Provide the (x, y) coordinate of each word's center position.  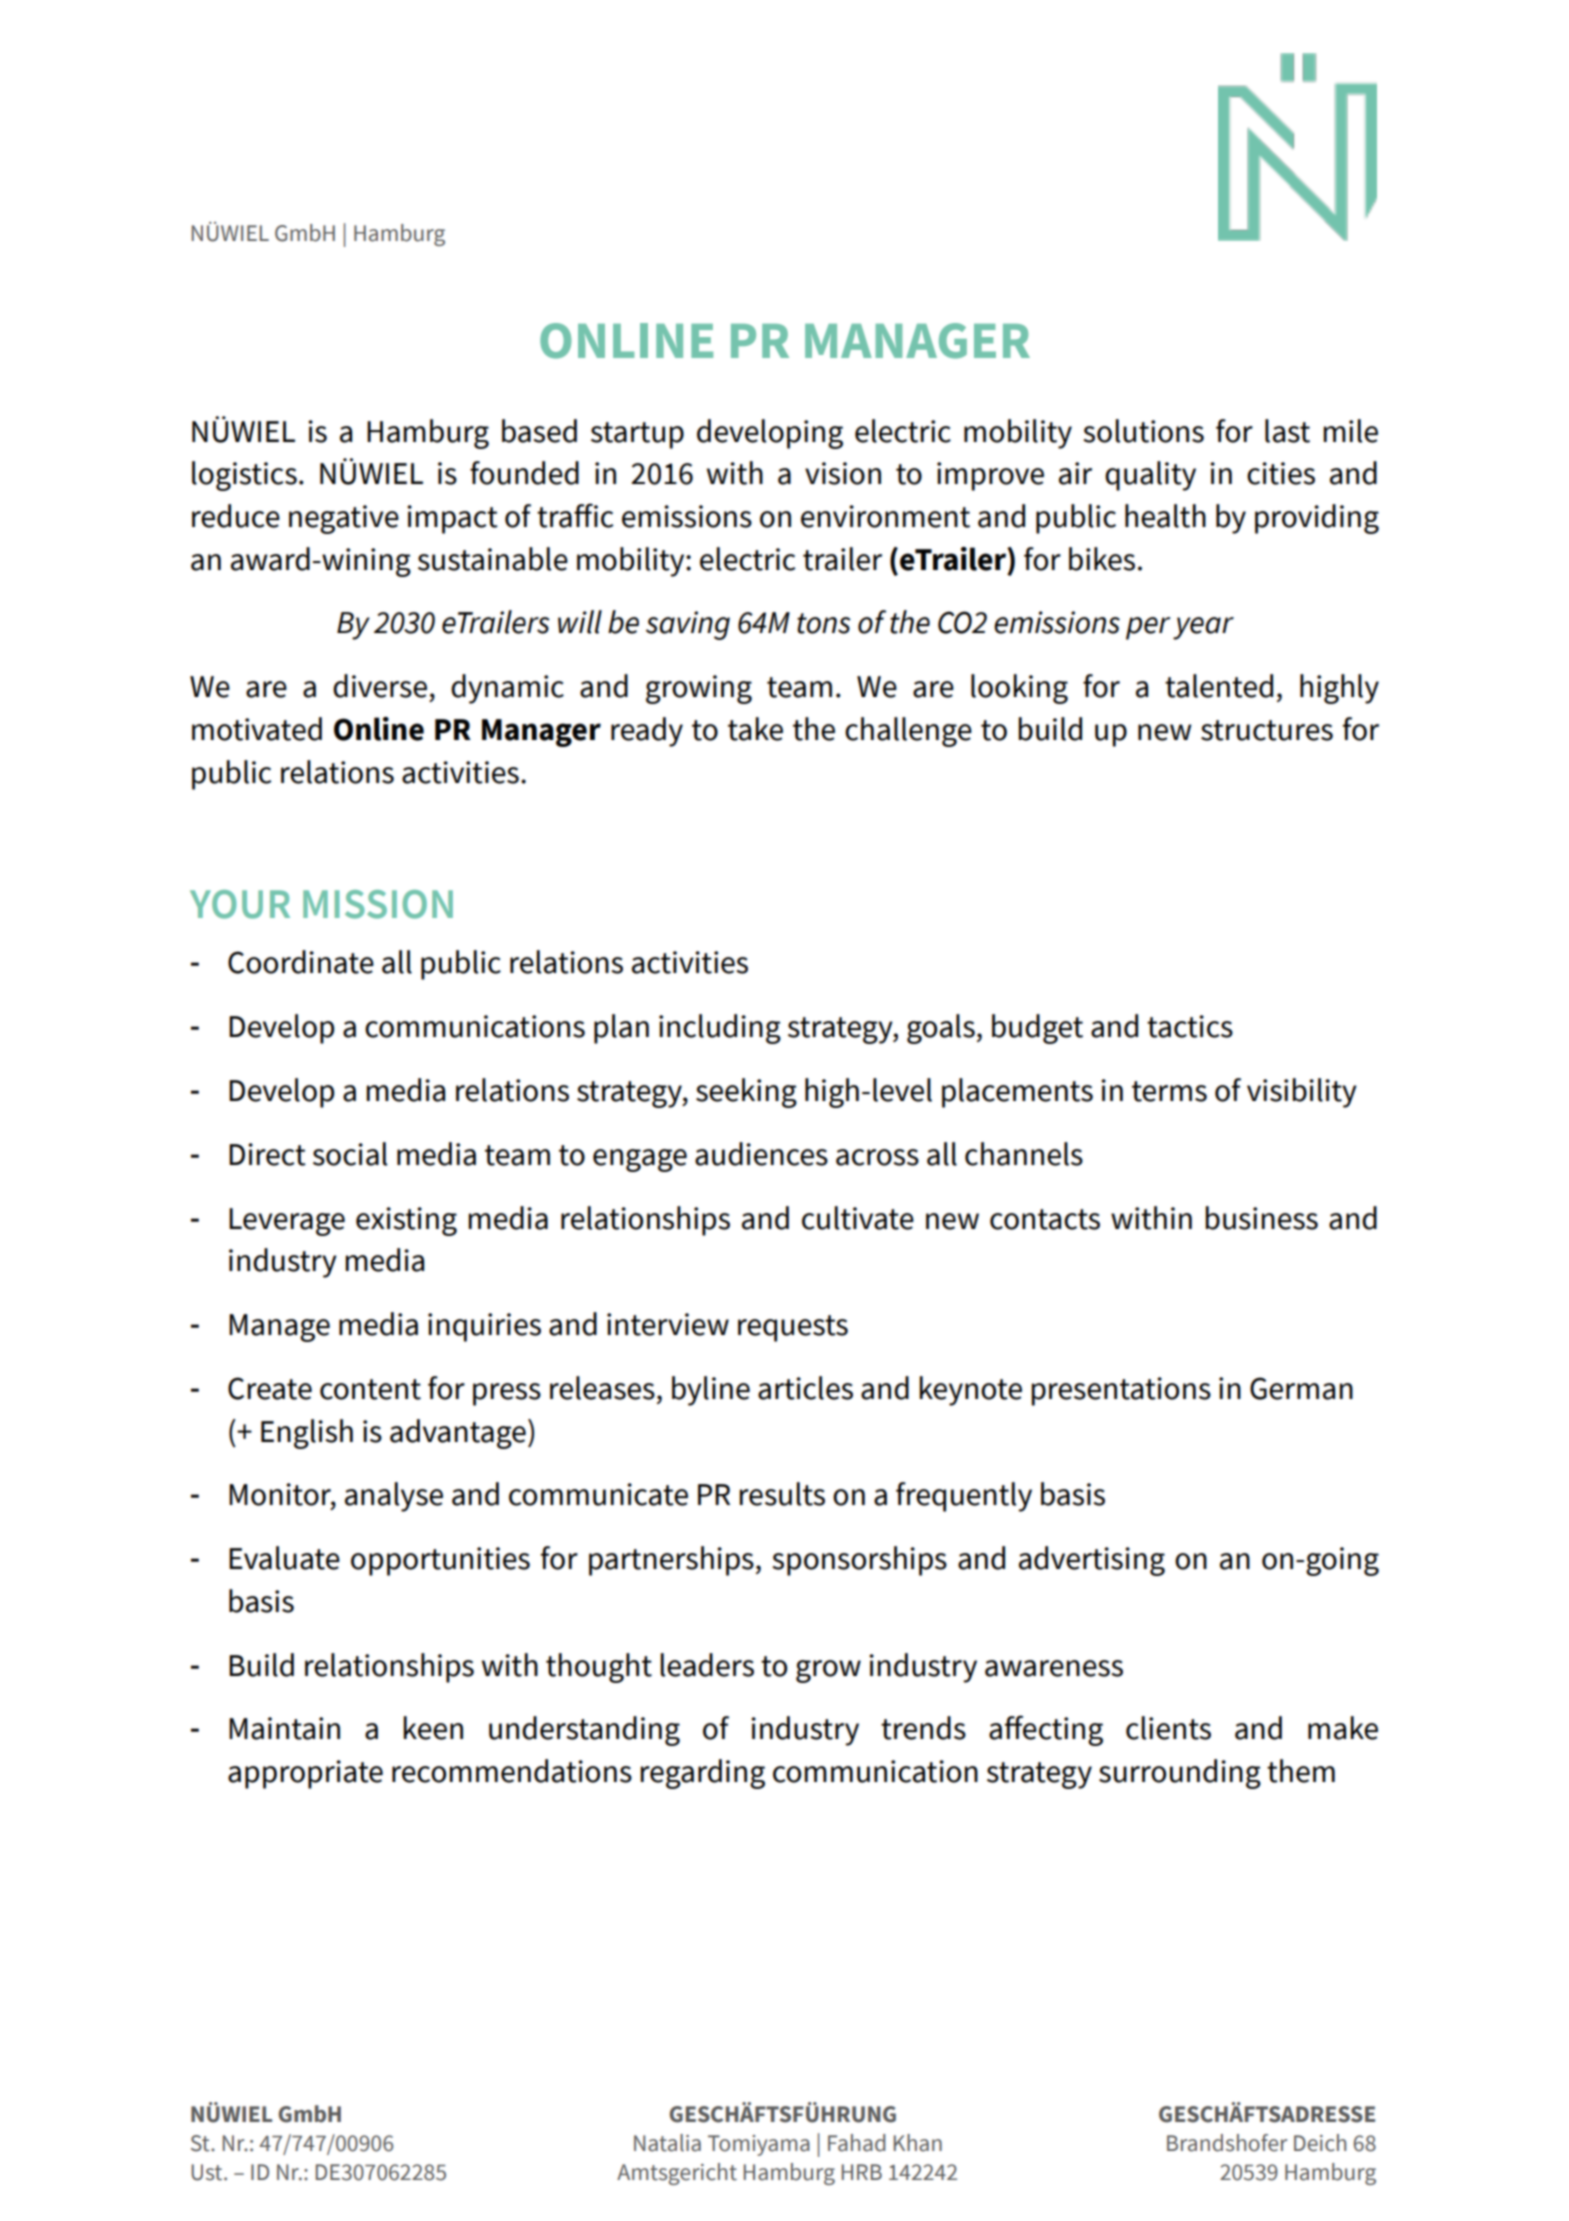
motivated (257, 729)
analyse (394, 1497)
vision (843, 473)
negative (344, 519)
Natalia (667, 2143)
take (755, 729)
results (782, 1494)
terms (1169, 1091)
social (350, 1154)
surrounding (1180, 1774)
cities (1281, 473)
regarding (703, 1774)
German (1301, 1388)
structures (1267, 730)
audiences (761, 1154)
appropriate (305, 1774)
